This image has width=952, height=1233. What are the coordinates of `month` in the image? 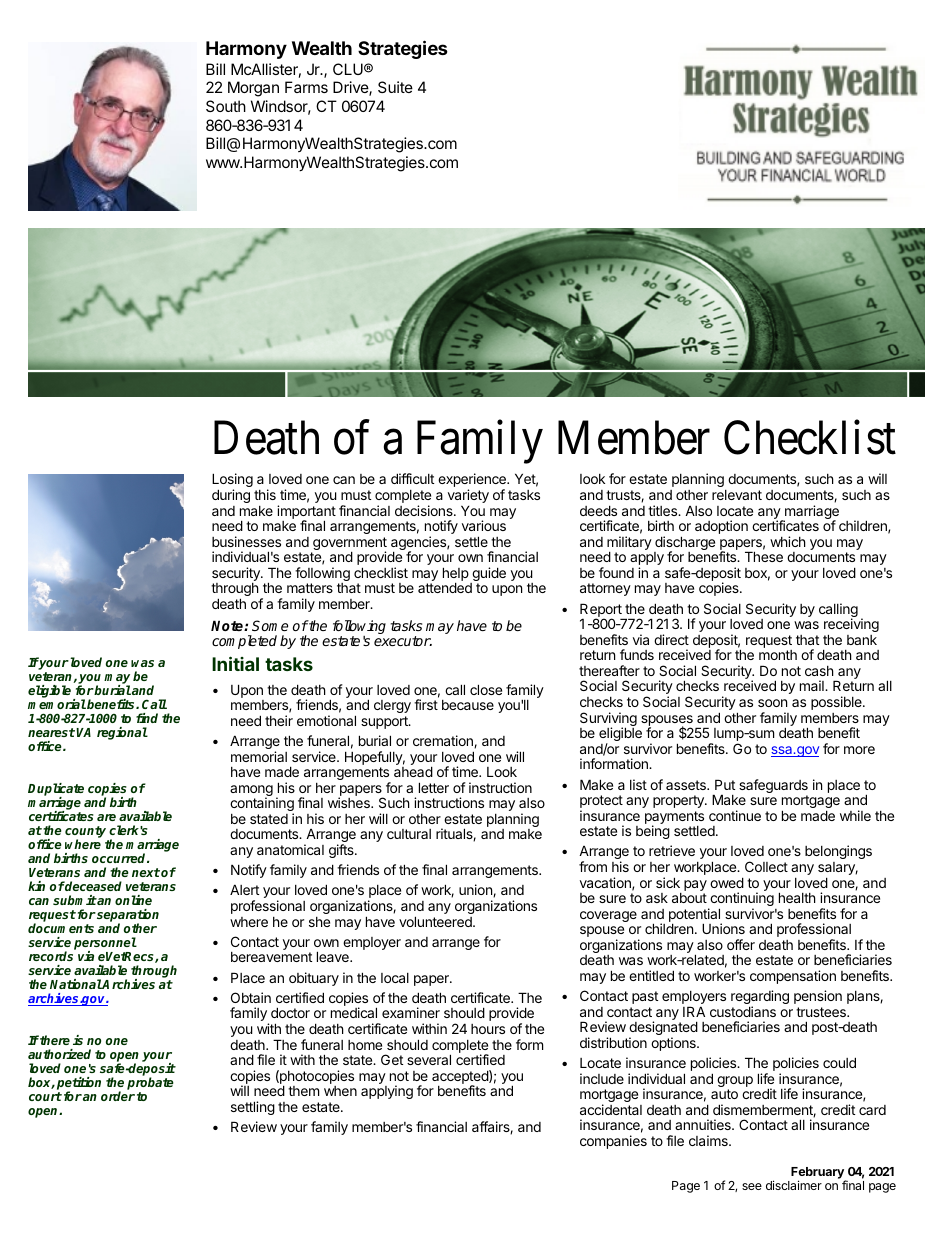 It's located at (778, 655).
